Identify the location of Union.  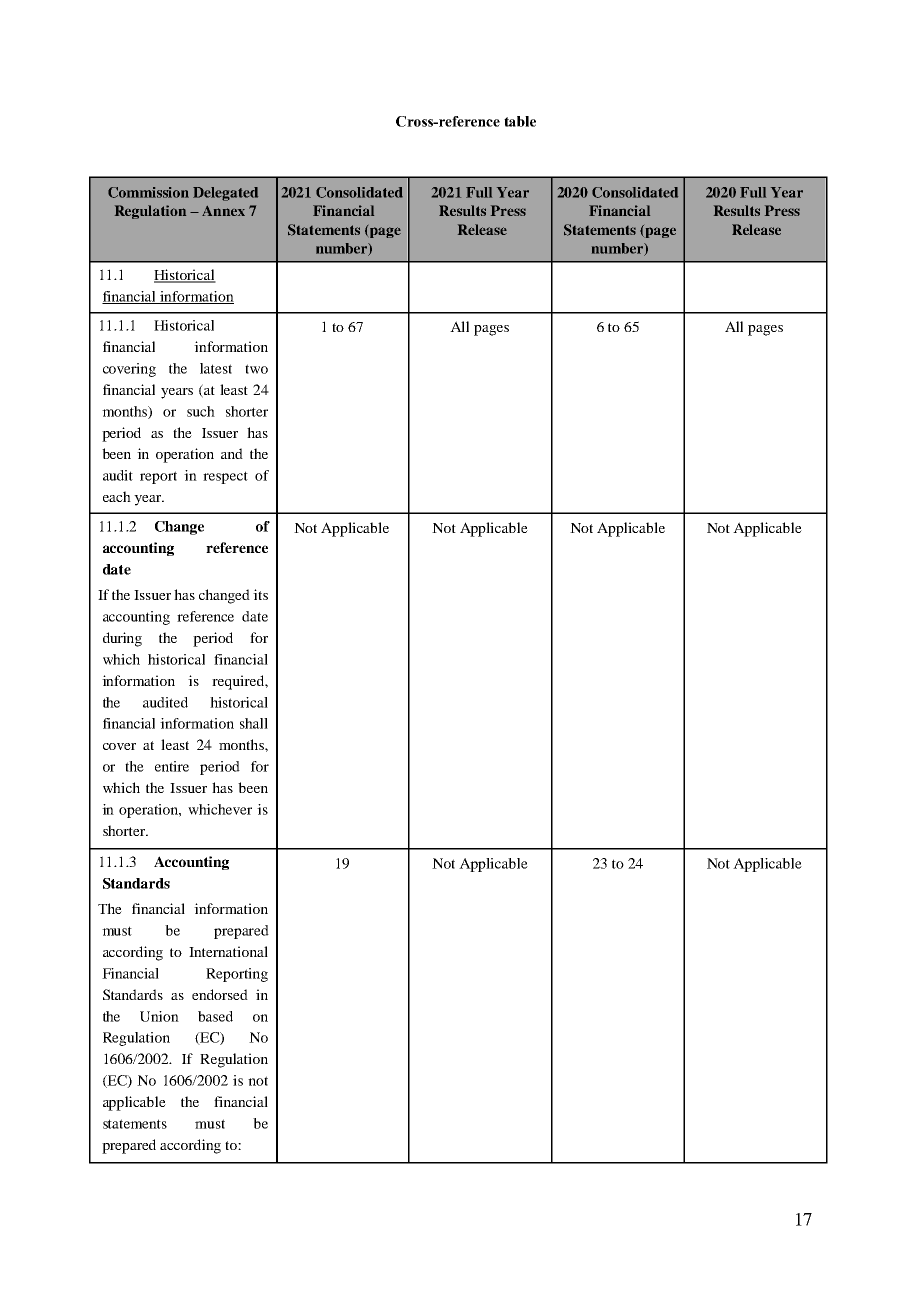
(159, 1016).
